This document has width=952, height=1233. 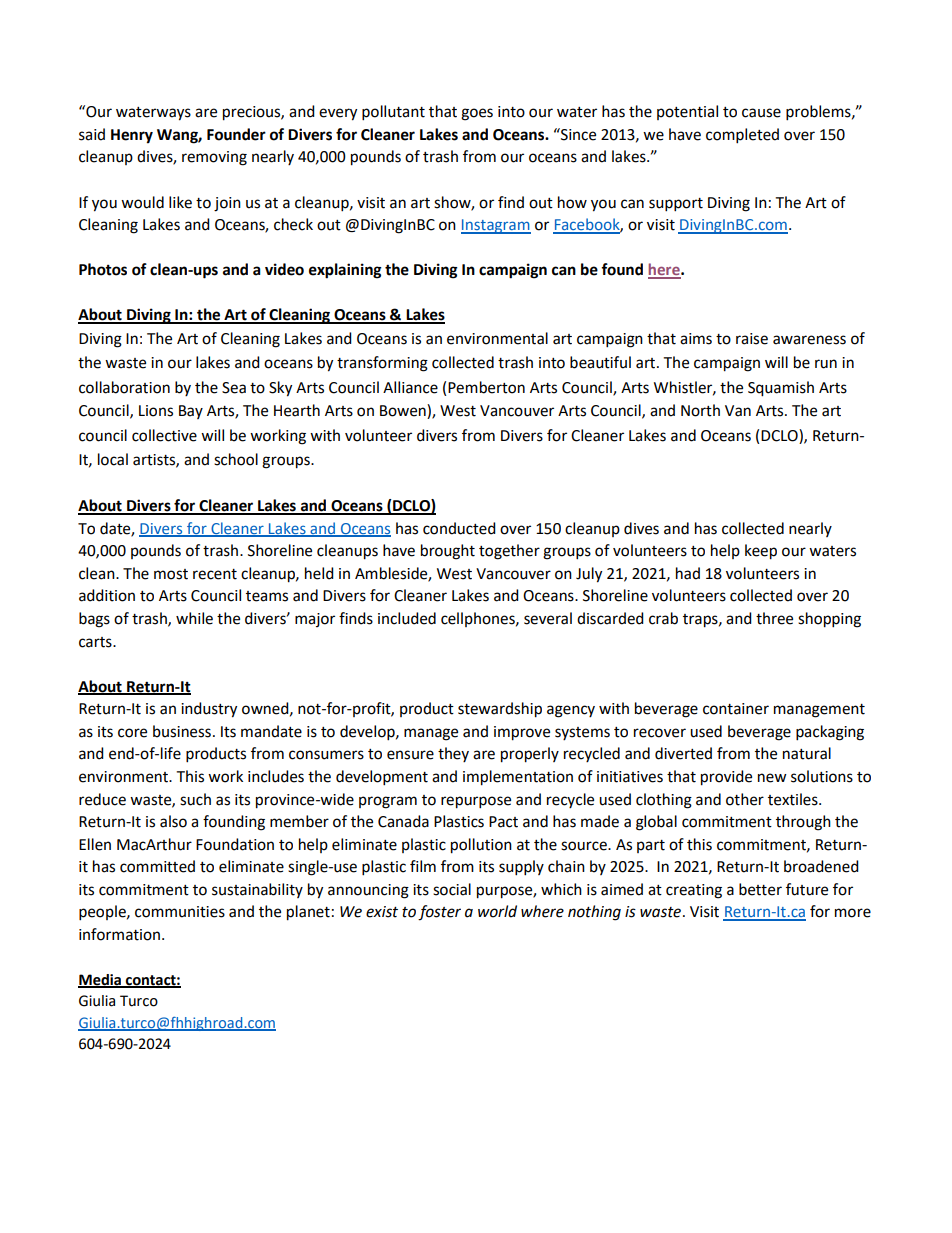 I want to click on goes, so click(x=477, y=114).
